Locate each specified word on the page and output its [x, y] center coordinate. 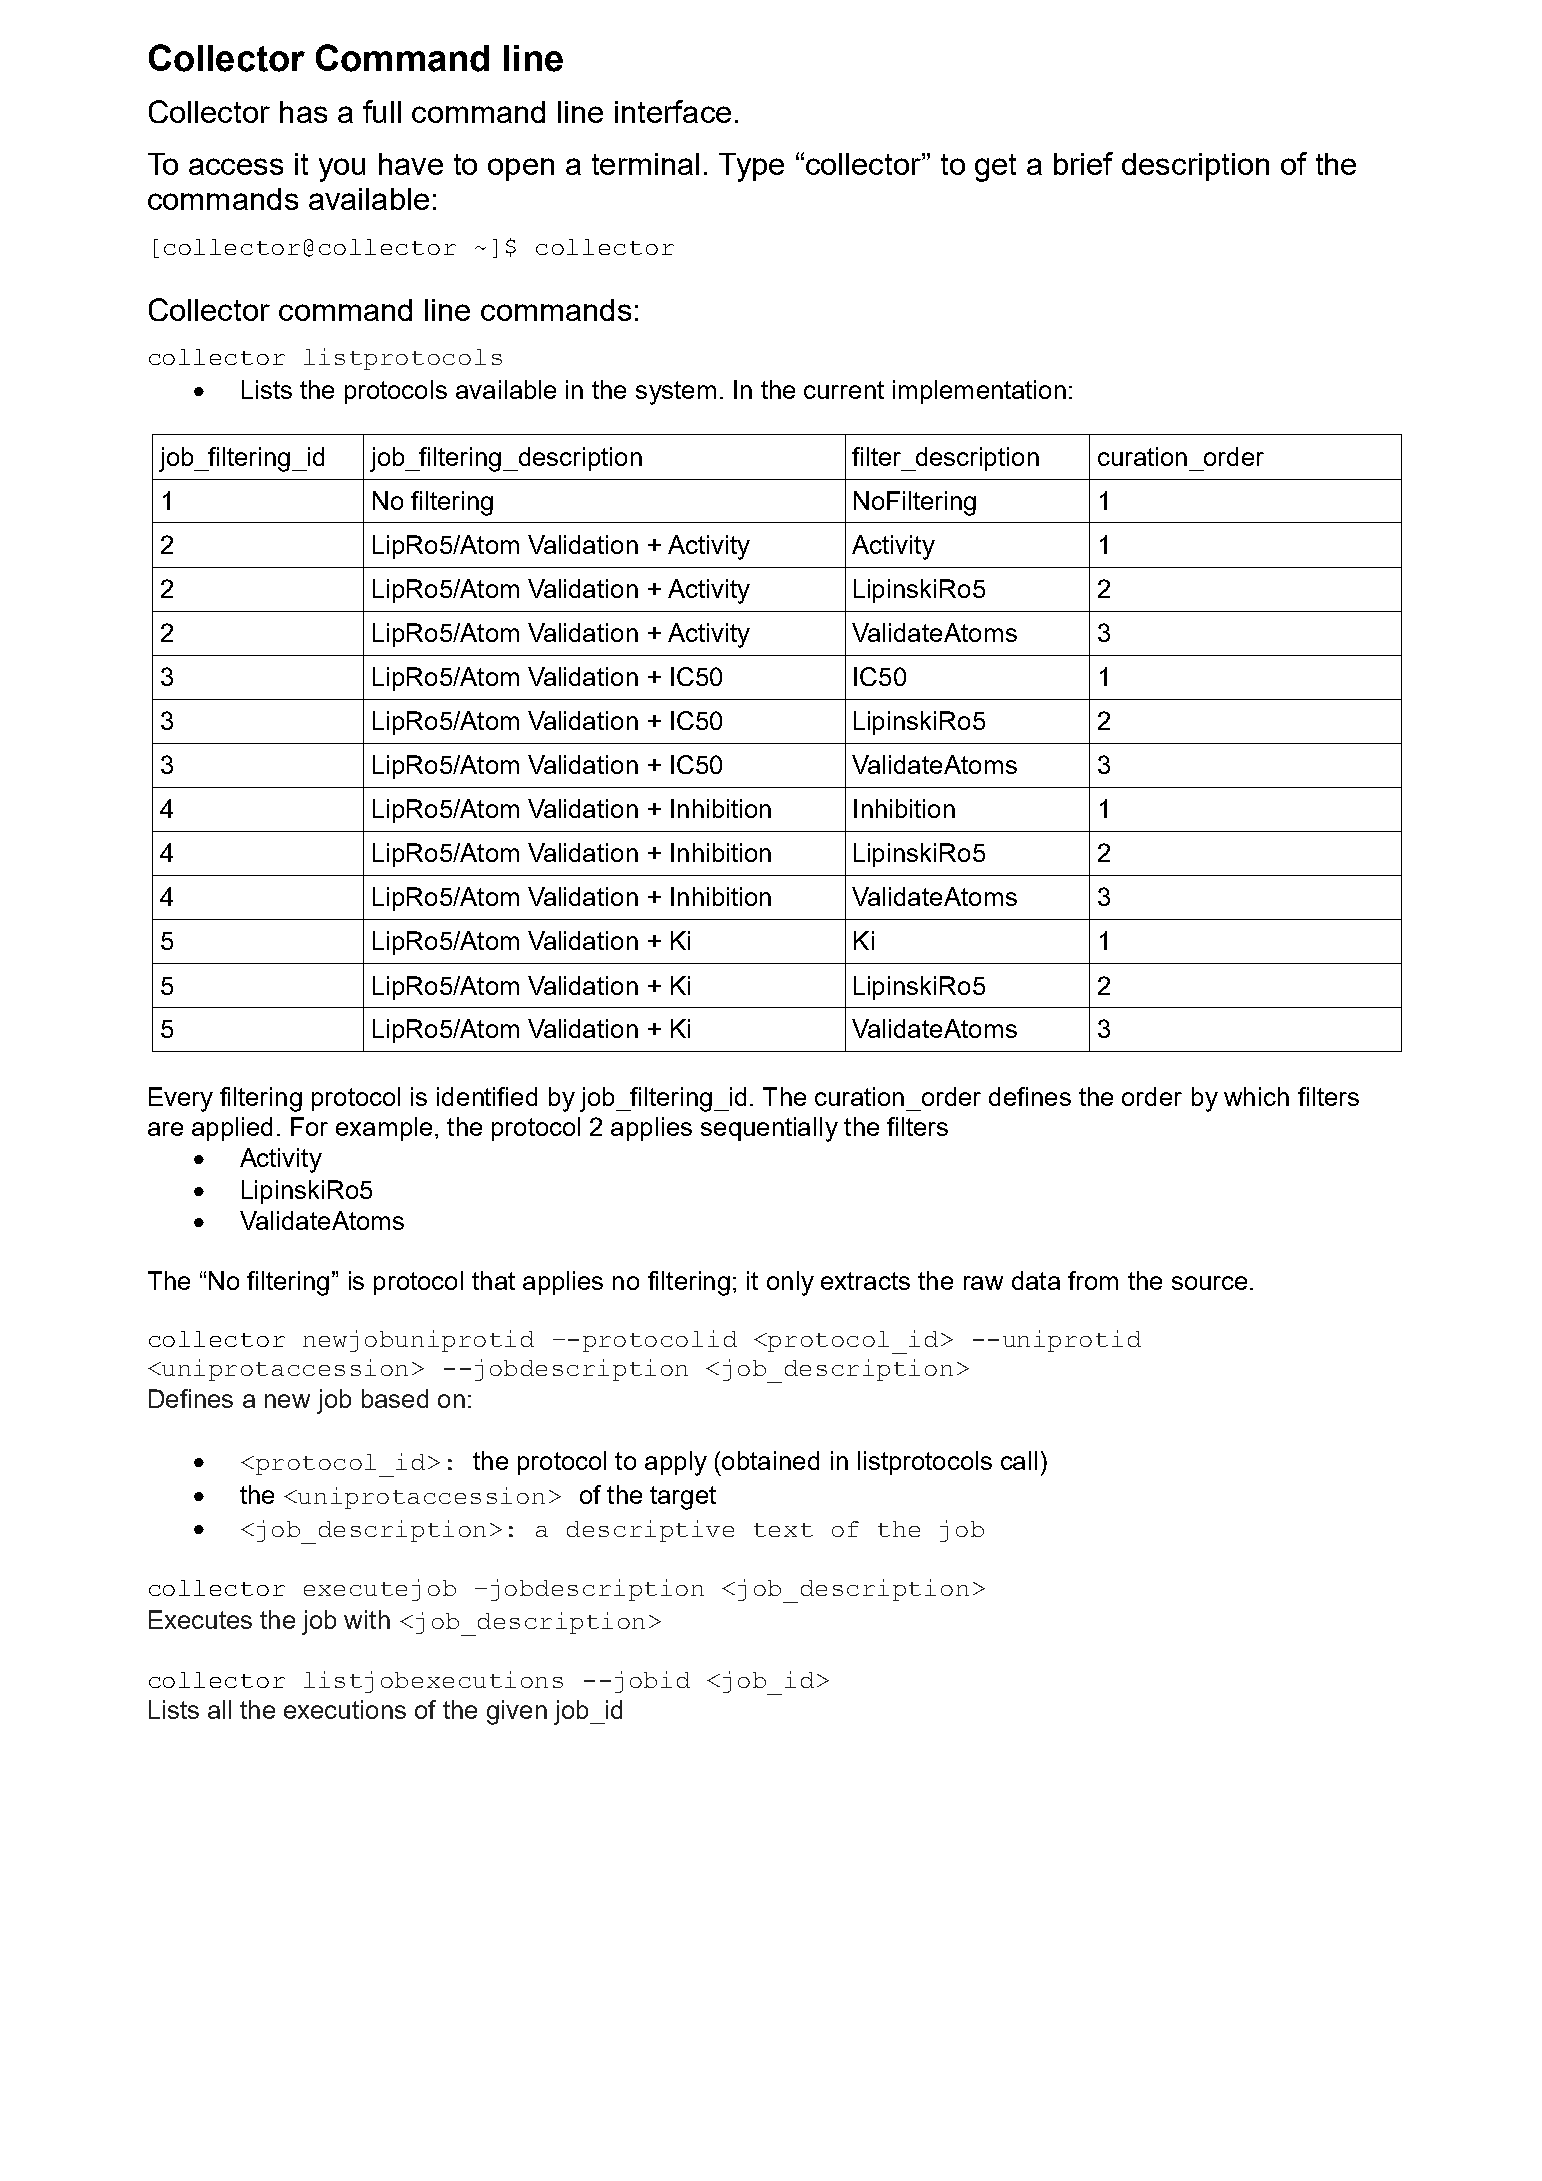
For [309, 1126]
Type [751, 167]
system [676, 393]
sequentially [769, 1129]
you [342, 170]
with [367, 1619]
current [844, 390]
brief [1083, 163]
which [1256, 1096]
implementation [979, 392]
